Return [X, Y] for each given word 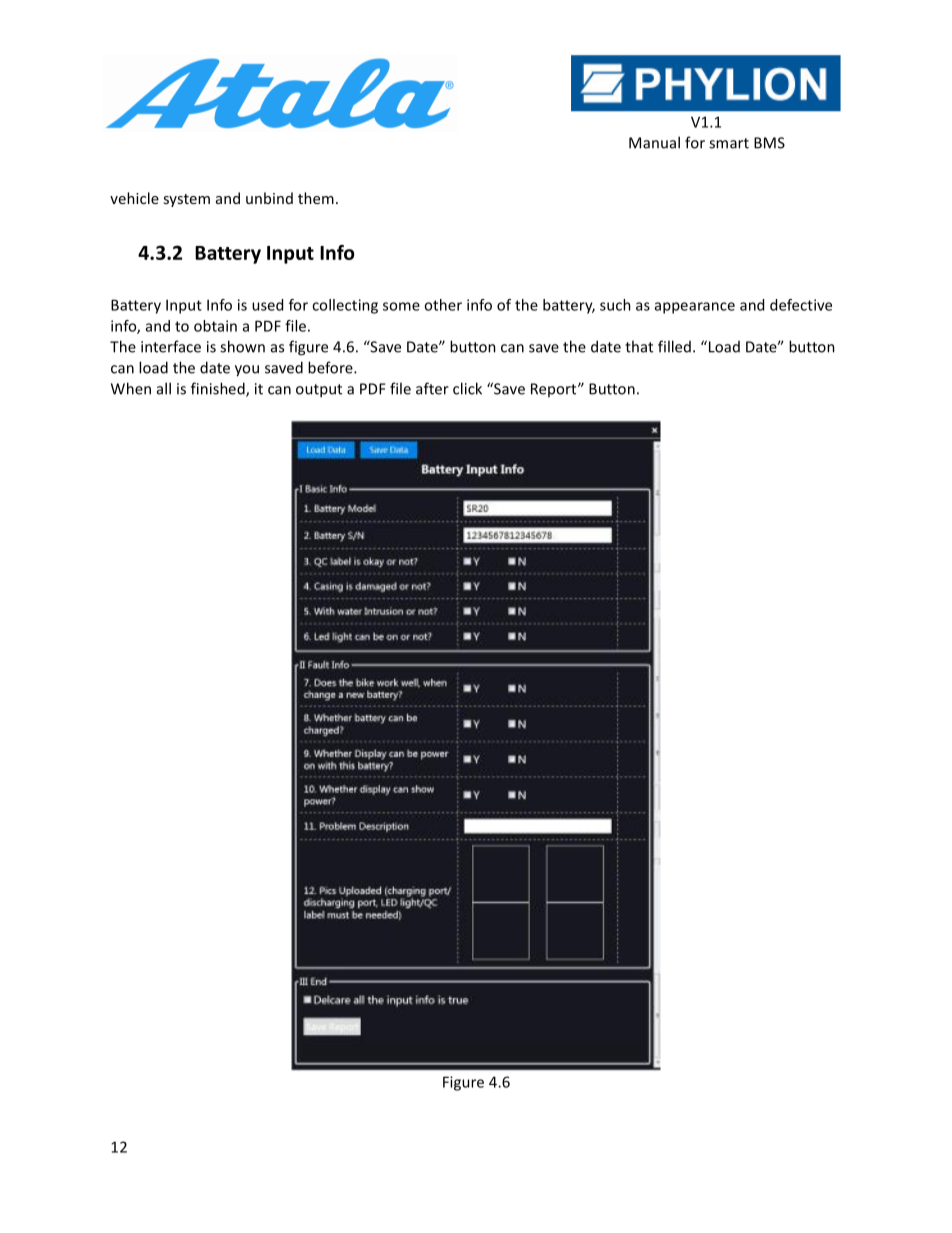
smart [729, 143]
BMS [769, 143]
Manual [654, 142]
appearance [695, 308]
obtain [215, 326]
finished [219, 389]
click [467, 388]
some [401, 306]
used [267, 305]
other [443, 305]
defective [801, 305]
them [316, 198]
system [186, 200]
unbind [269, 198]
